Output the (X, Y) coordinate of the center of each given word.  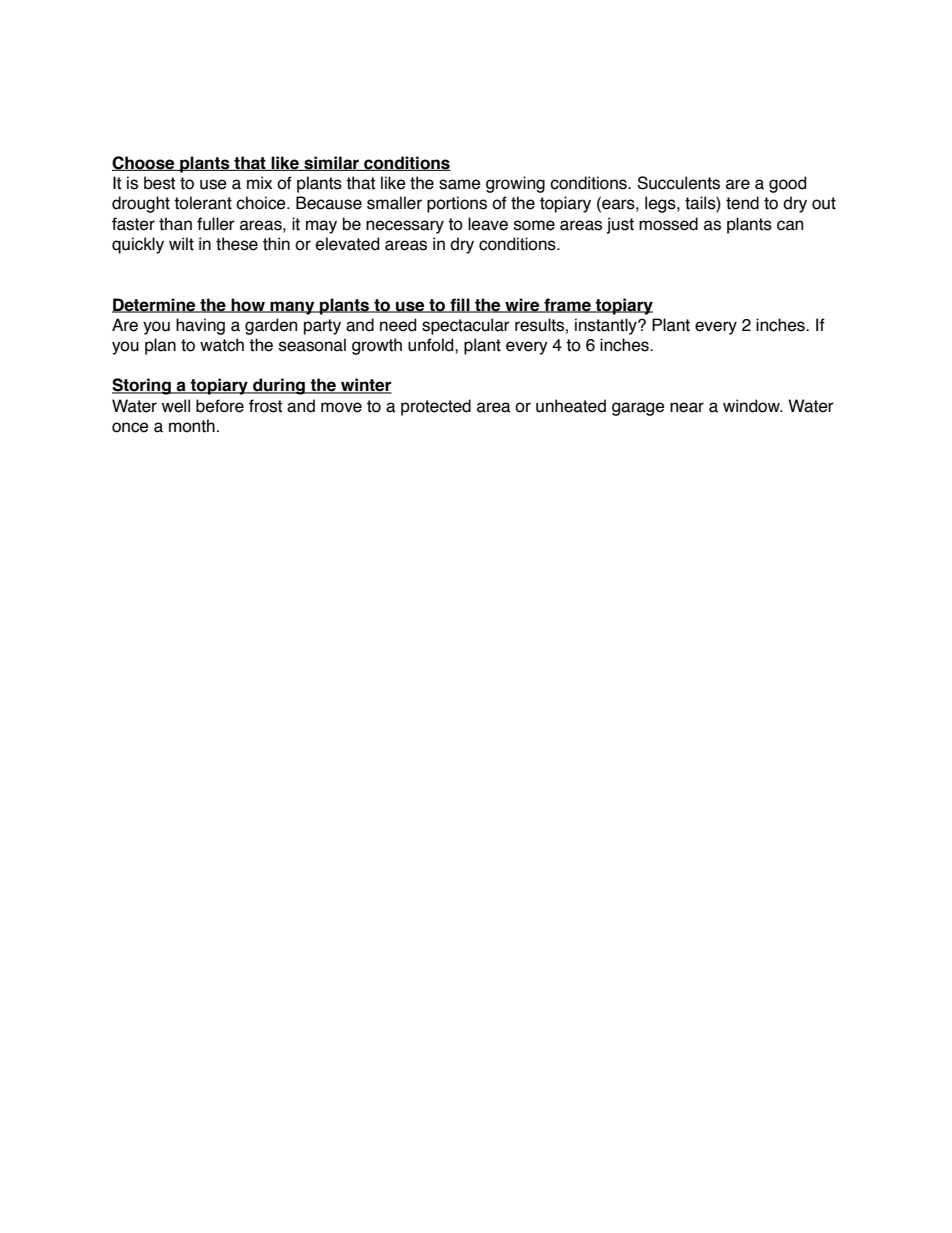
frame (567, 305)
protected (436, 407)
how (248, 305)
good (787, 184)
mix (259, 182)
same (460, 184)
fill (460, 305)
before (220, 406)
